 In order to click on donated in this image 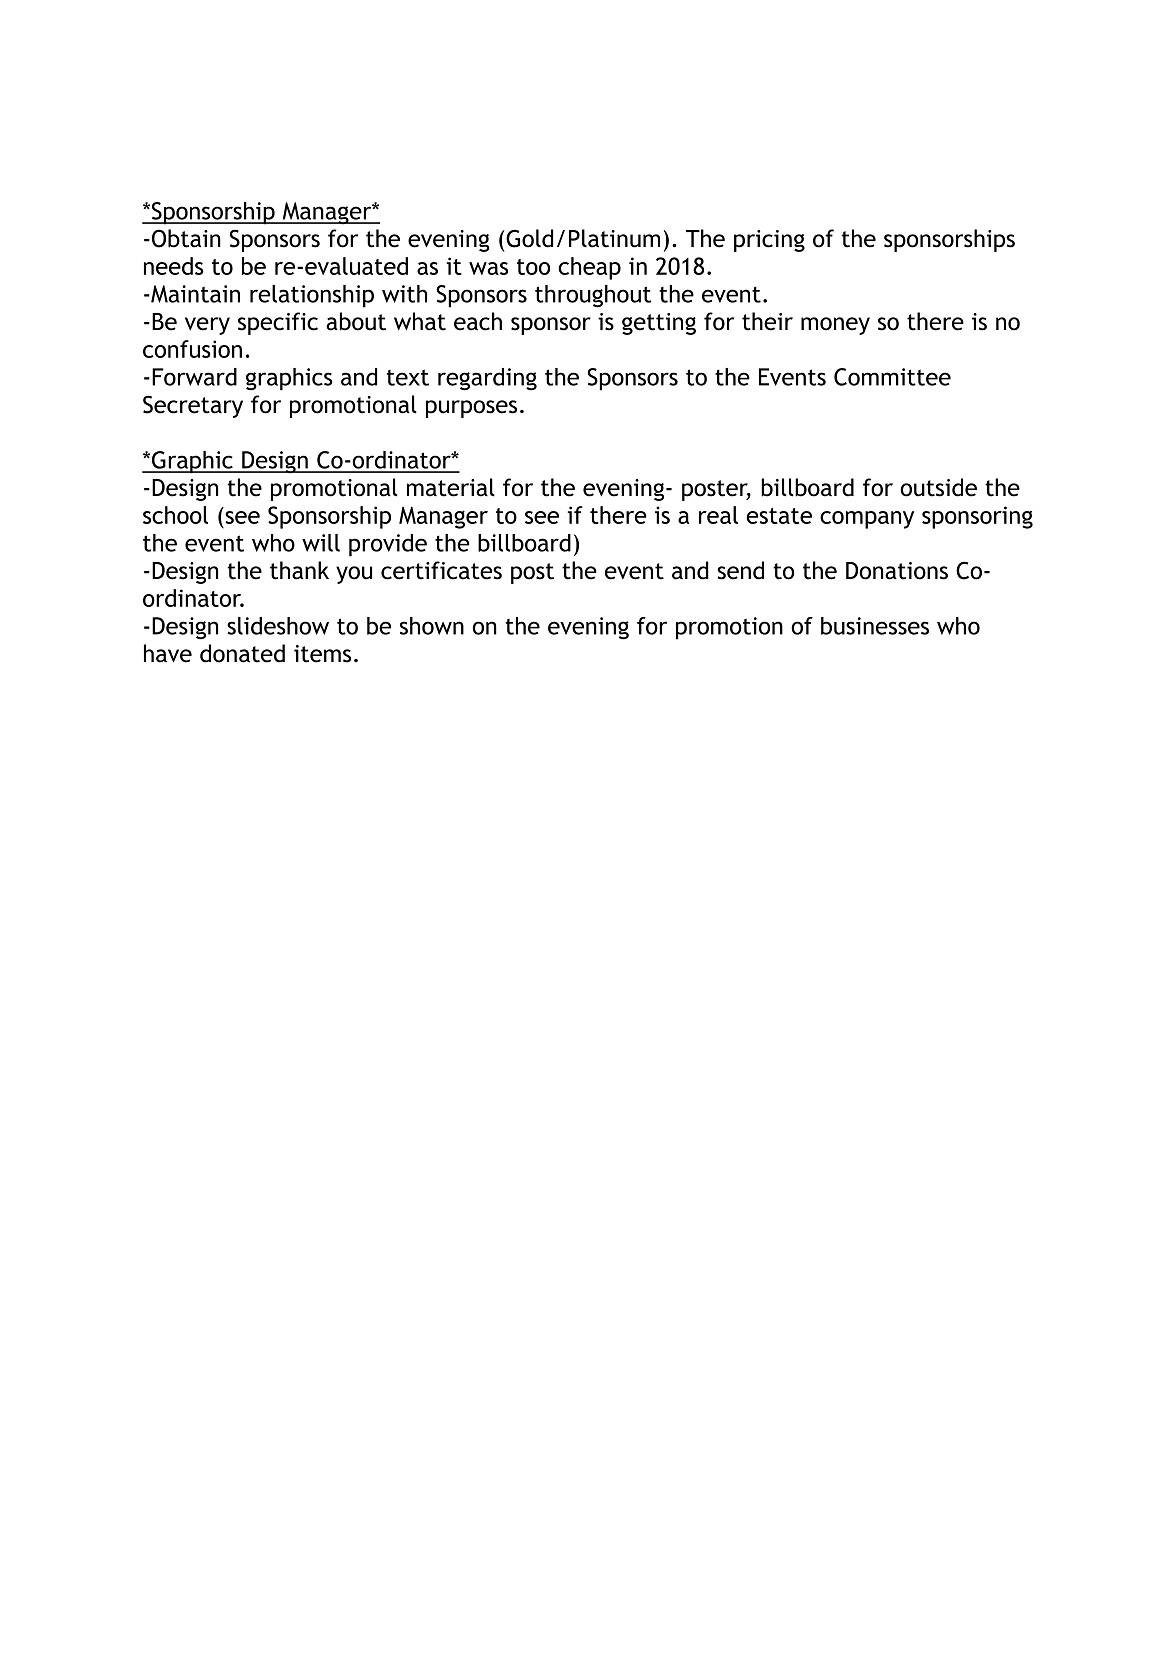, I will do `click(242, 653)`.
